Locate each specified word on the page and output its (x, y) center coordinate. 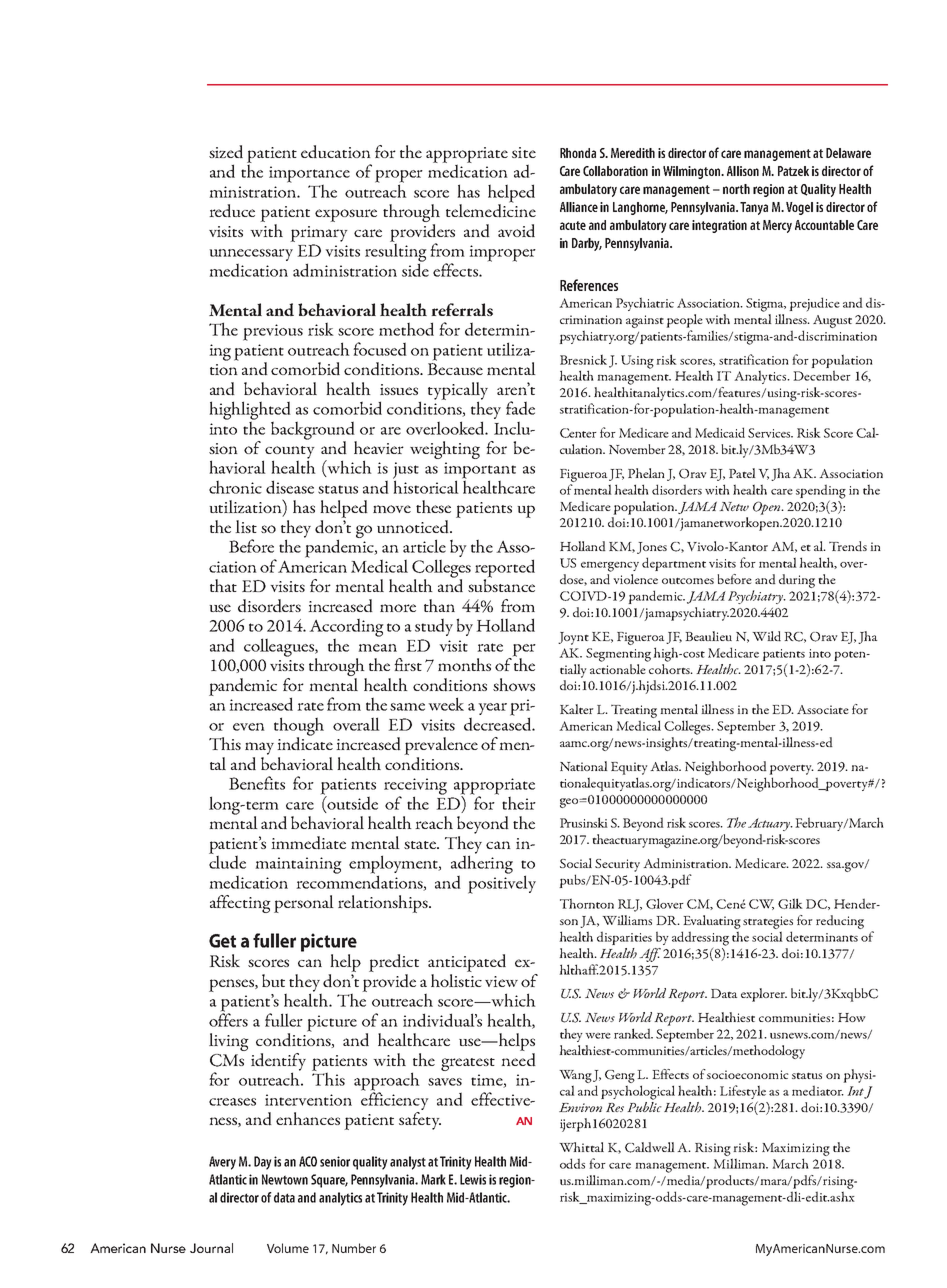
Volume (288, 1248)
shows (514, 684)
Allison (743, 171)
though (299, 727)
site (524, 152)
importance (309, 175)
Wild (766, 636)
